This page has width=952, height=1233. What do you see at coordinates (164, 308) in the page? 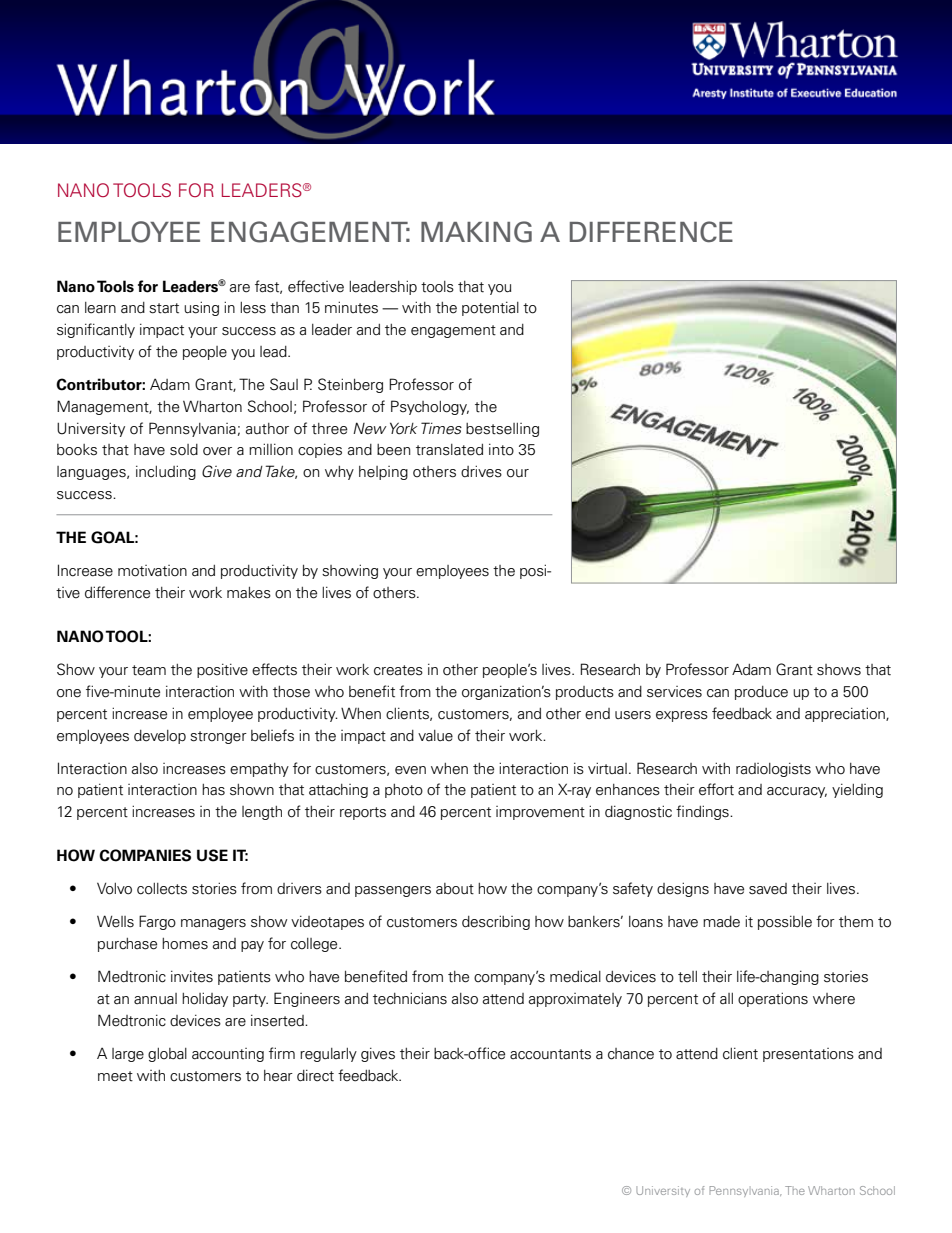
I see `start` at bounding box center [164, 308].
